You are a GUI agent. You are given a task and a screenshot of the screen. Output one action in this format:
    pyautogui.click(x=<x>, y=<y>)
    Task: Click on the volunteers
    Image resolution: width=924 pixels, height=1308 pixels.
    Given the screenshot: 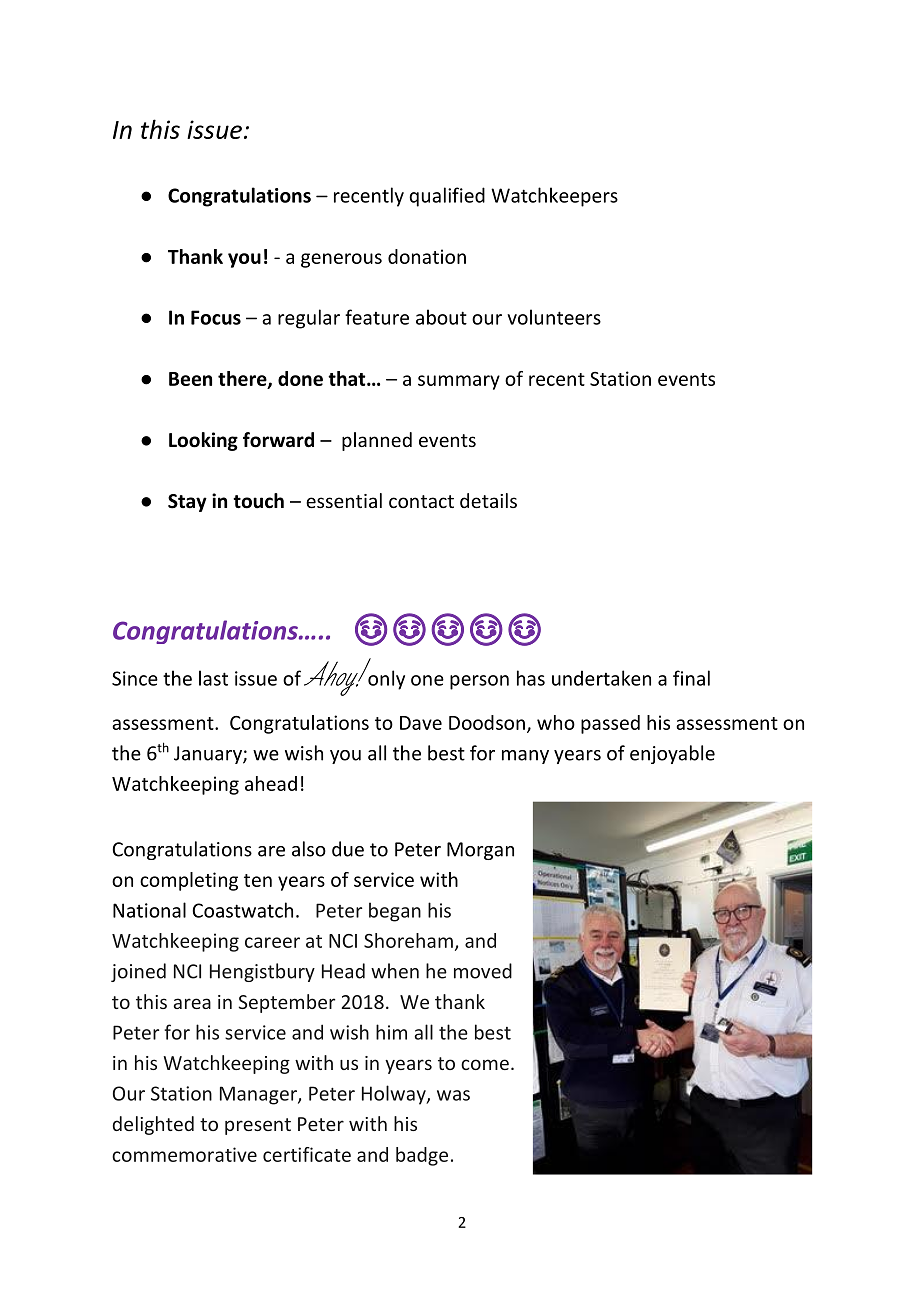 What is the action you would take?
    pyautogui.click(x=554, y=317)
